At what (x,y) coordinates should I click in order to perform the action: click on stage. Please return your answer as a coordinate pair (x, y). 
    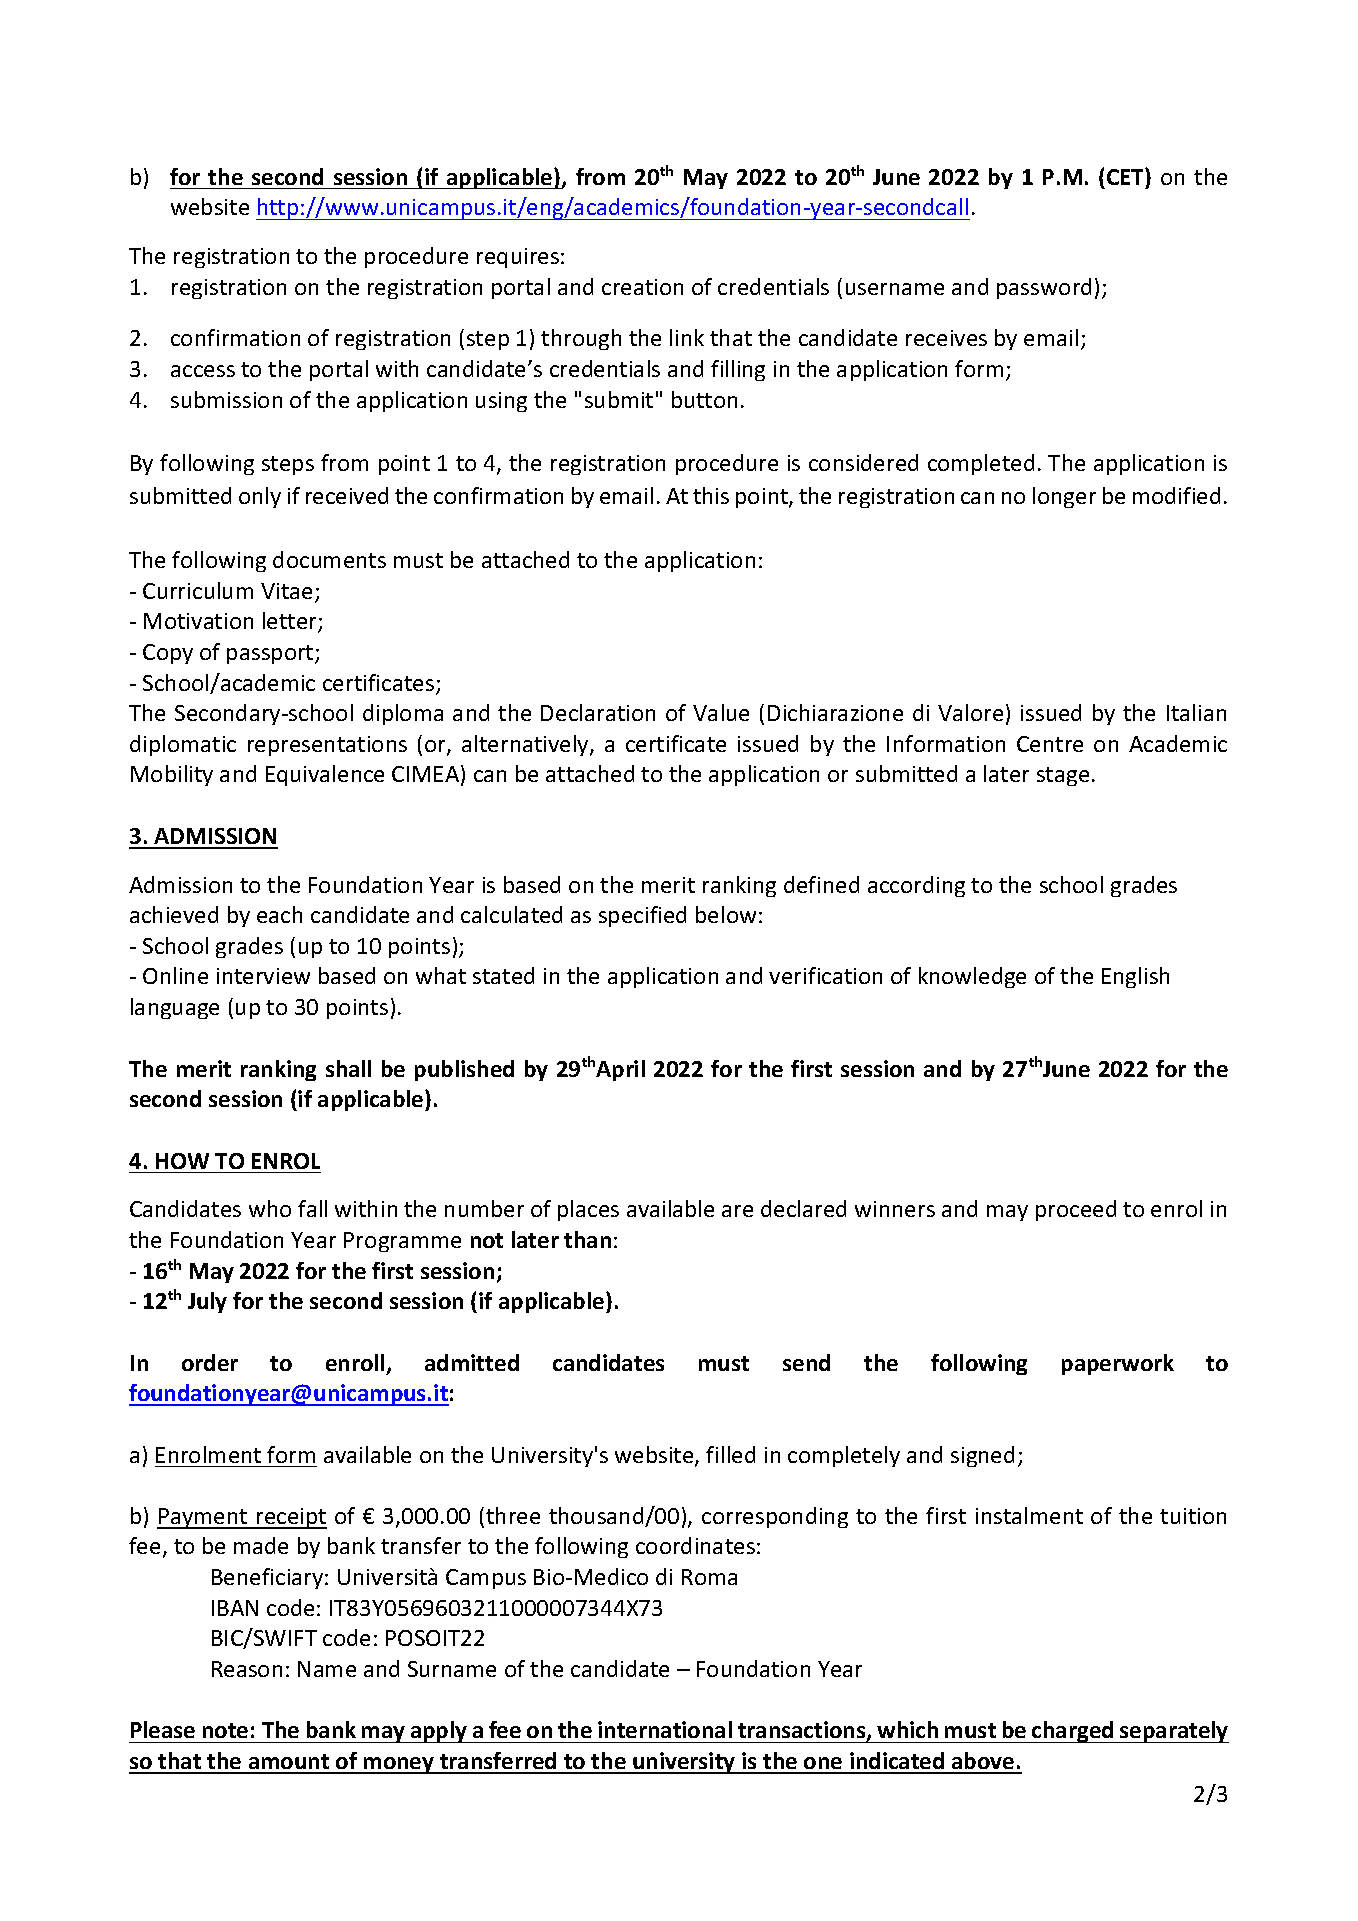
    Looking at the image, I should click on (1063, 776).
